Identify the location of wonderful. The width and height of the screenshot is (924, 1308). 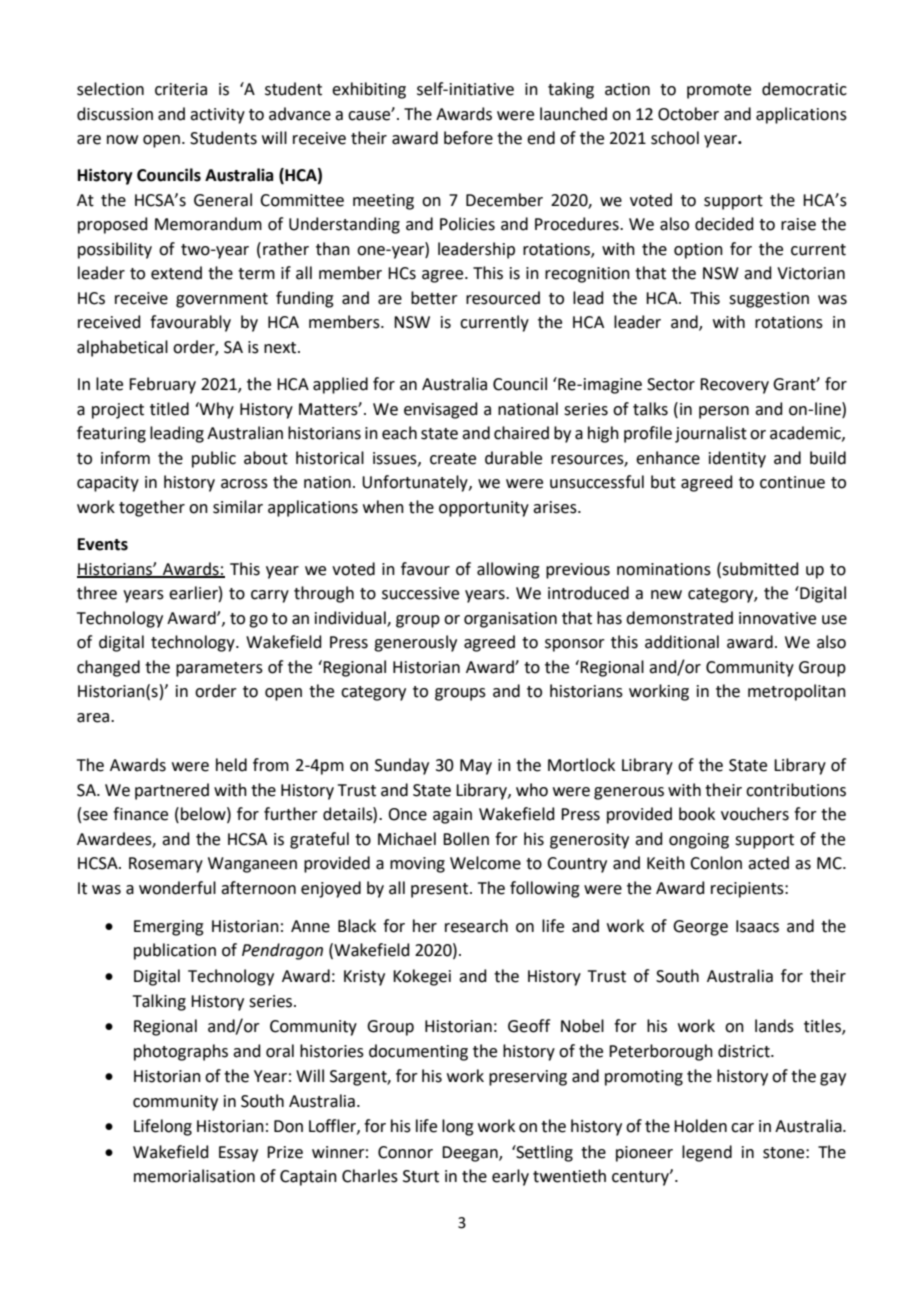
(177, 888).
